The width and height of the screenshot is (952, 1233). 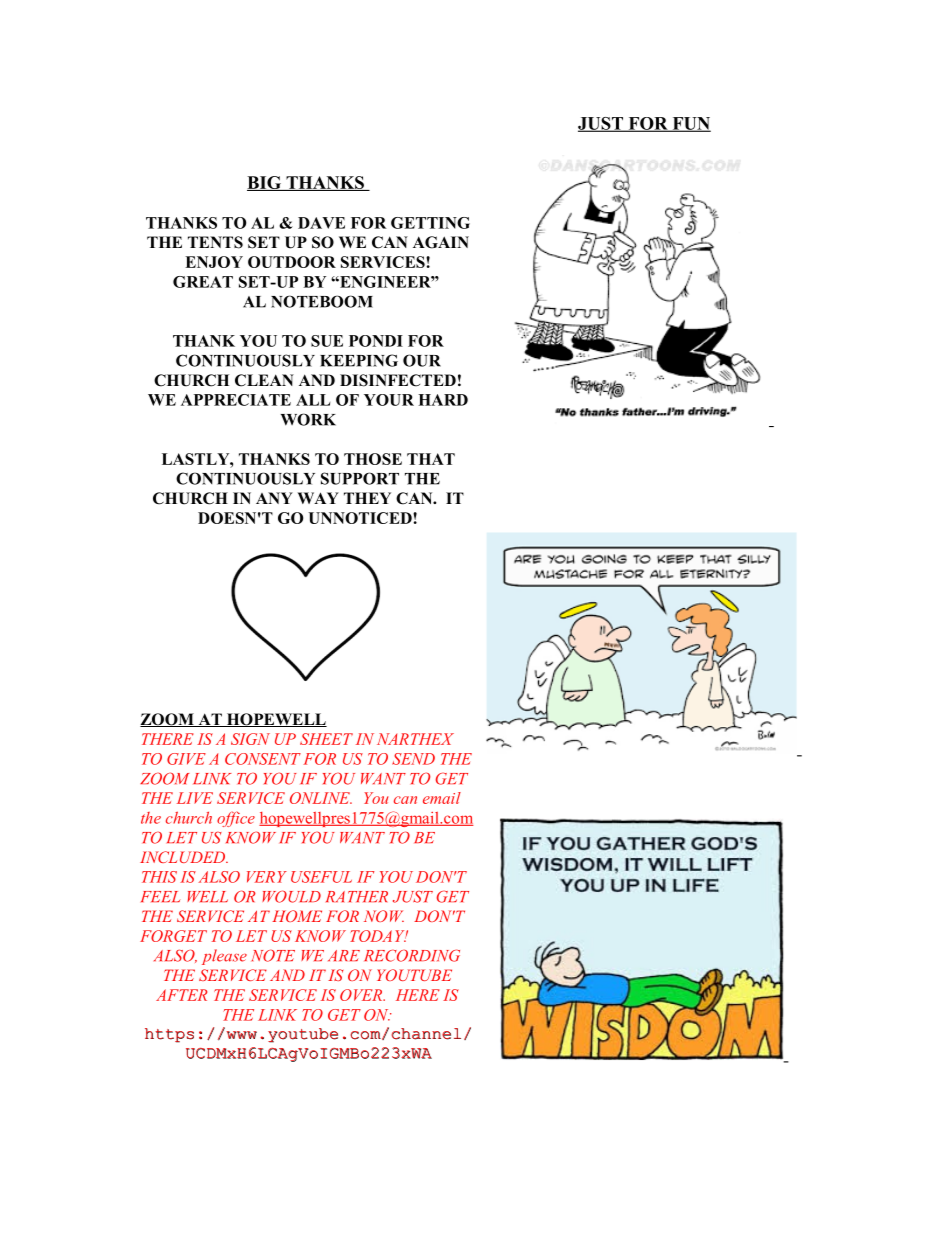 What do you see at coordinates (412, 955) in the screenshot?
I see `RECORDING` at bounding box center [412, 955].
